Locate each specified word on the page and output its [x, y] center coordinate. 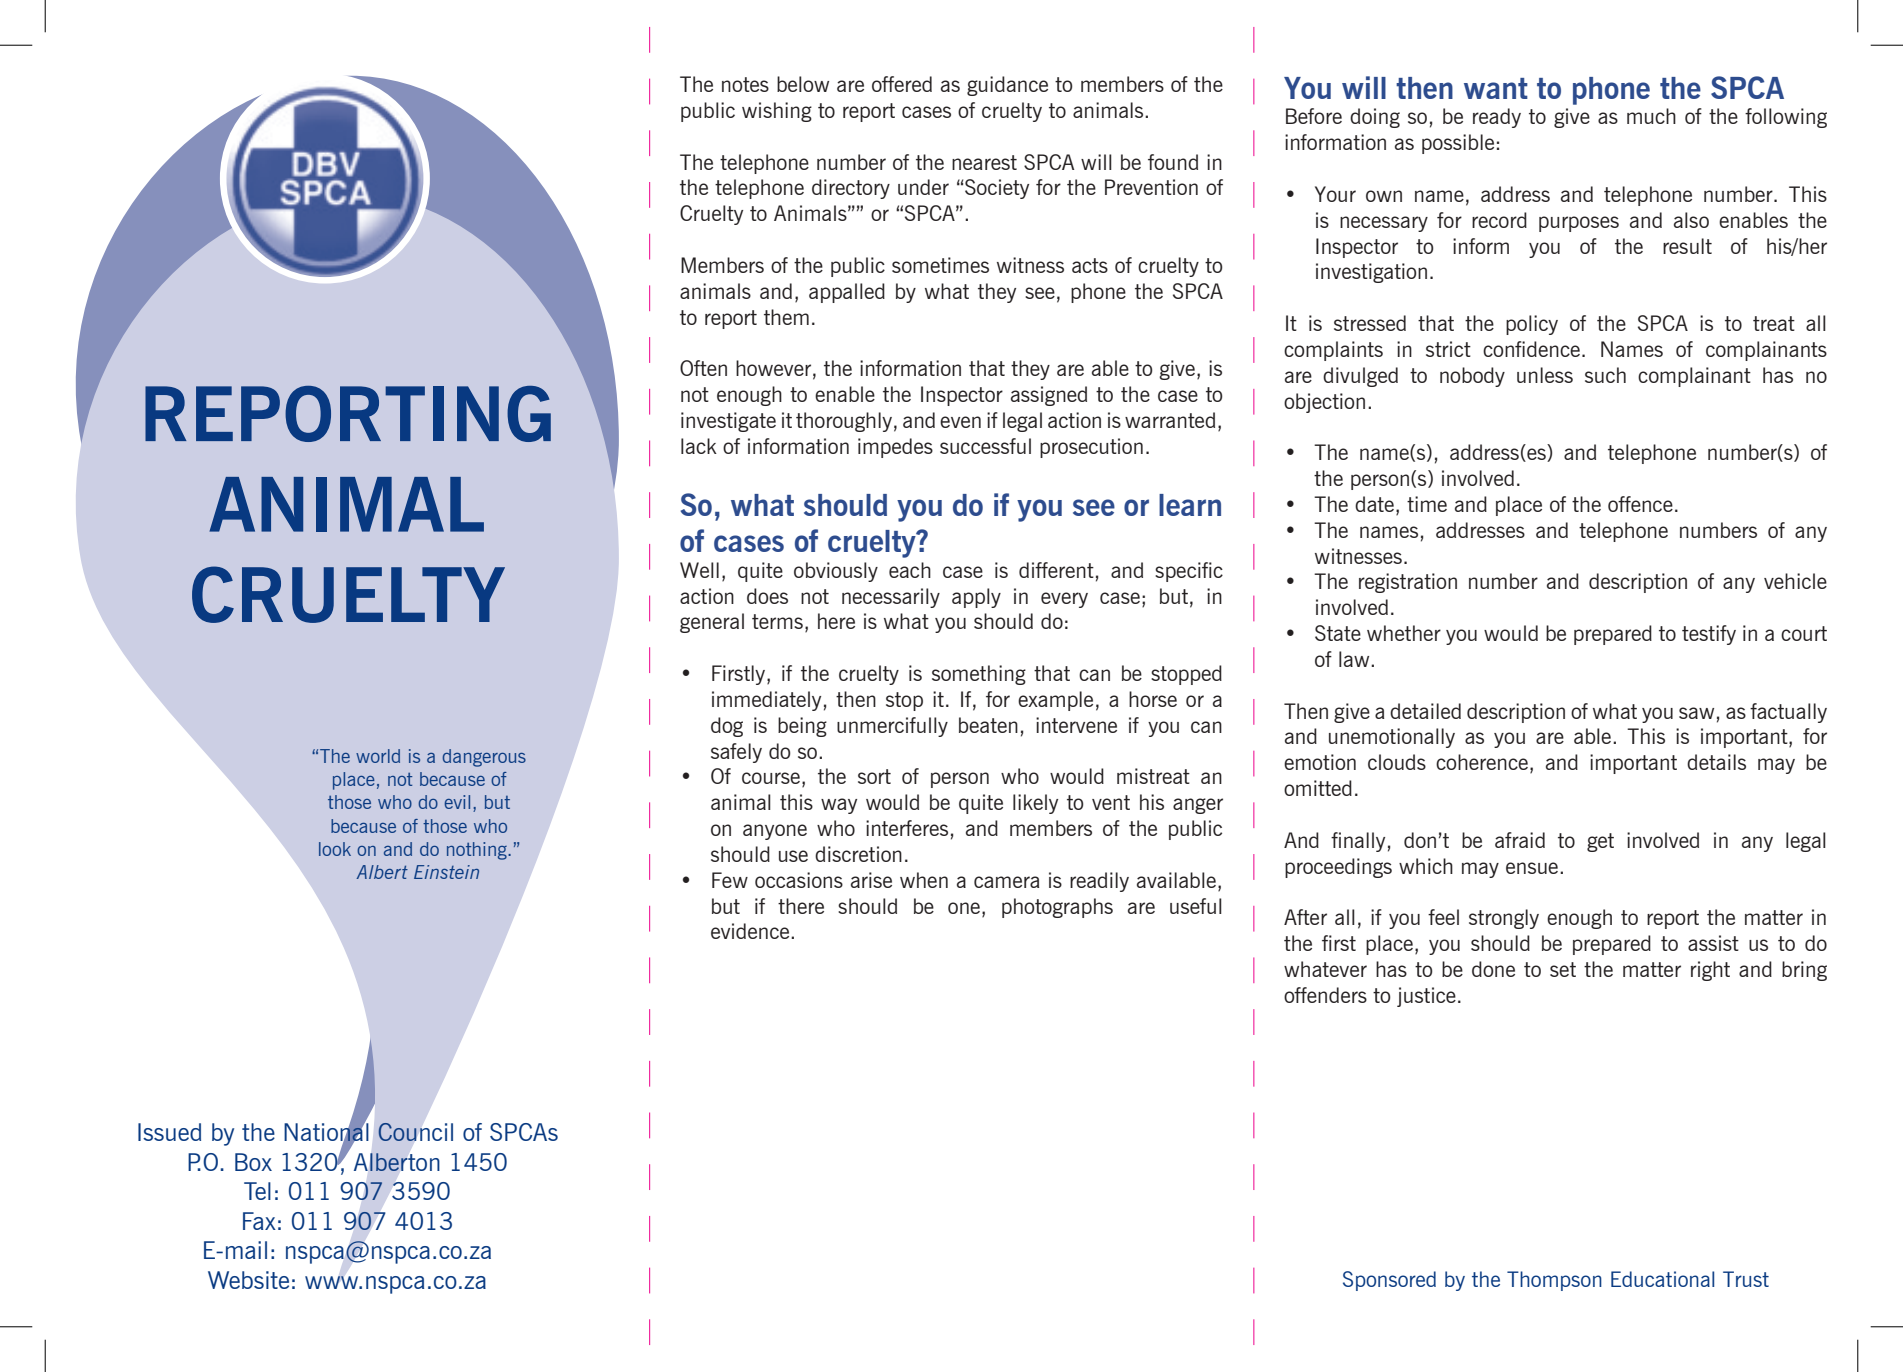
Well [699, 570]
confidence [1531, 349]
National [326, 1132]
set [1563, 969]
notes [745, 84]
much [1651, 116]
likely [1035, 804]
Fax [259, 1221]
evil [457, 802]
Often [703, 368]
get [1600, 842]
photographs [1057, 908]
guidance [1007, 86]
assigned [1049, 396]
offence [1640, 504]
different [1056, 570]
